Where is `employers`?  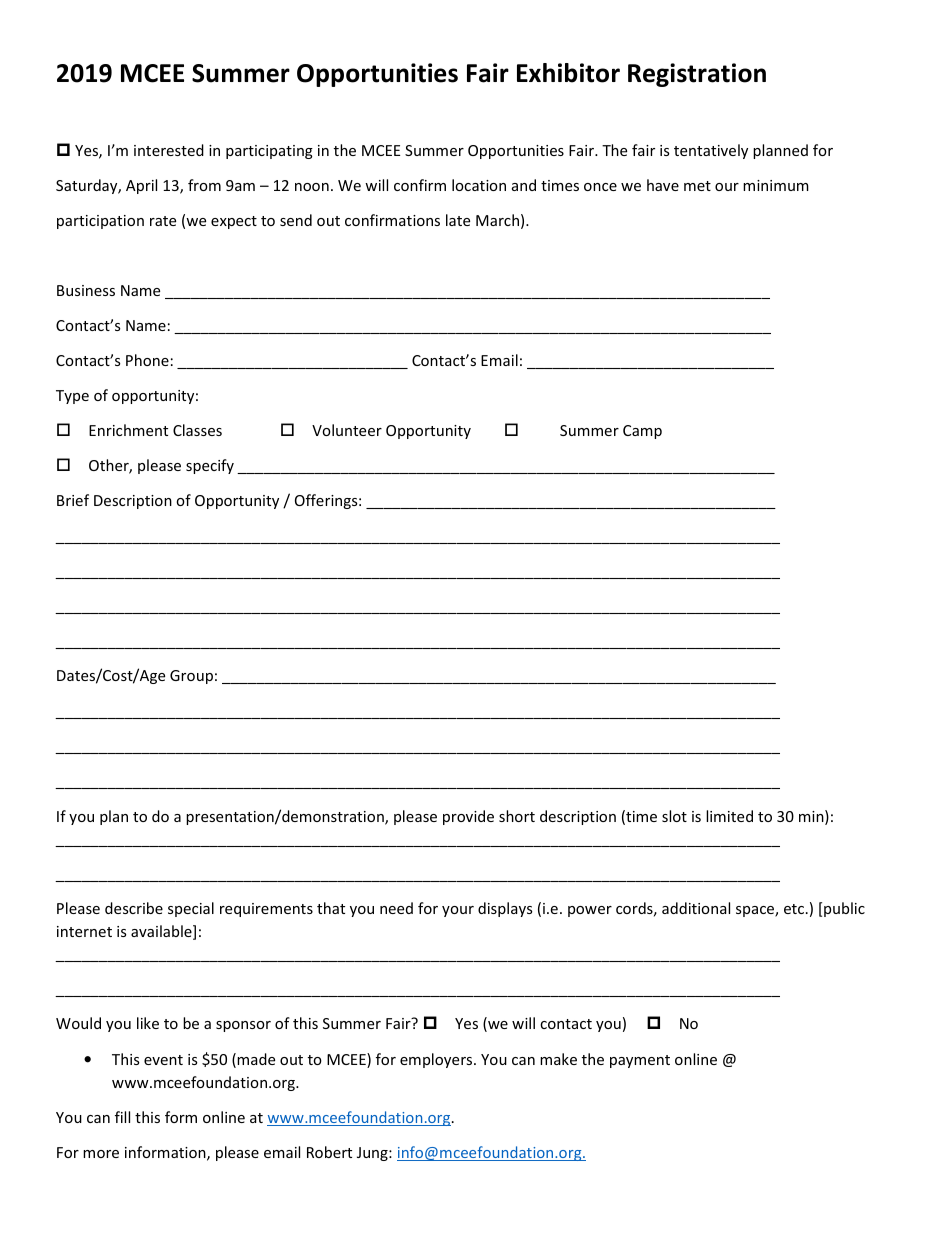
employers is located at coordinates (437, 1060).
